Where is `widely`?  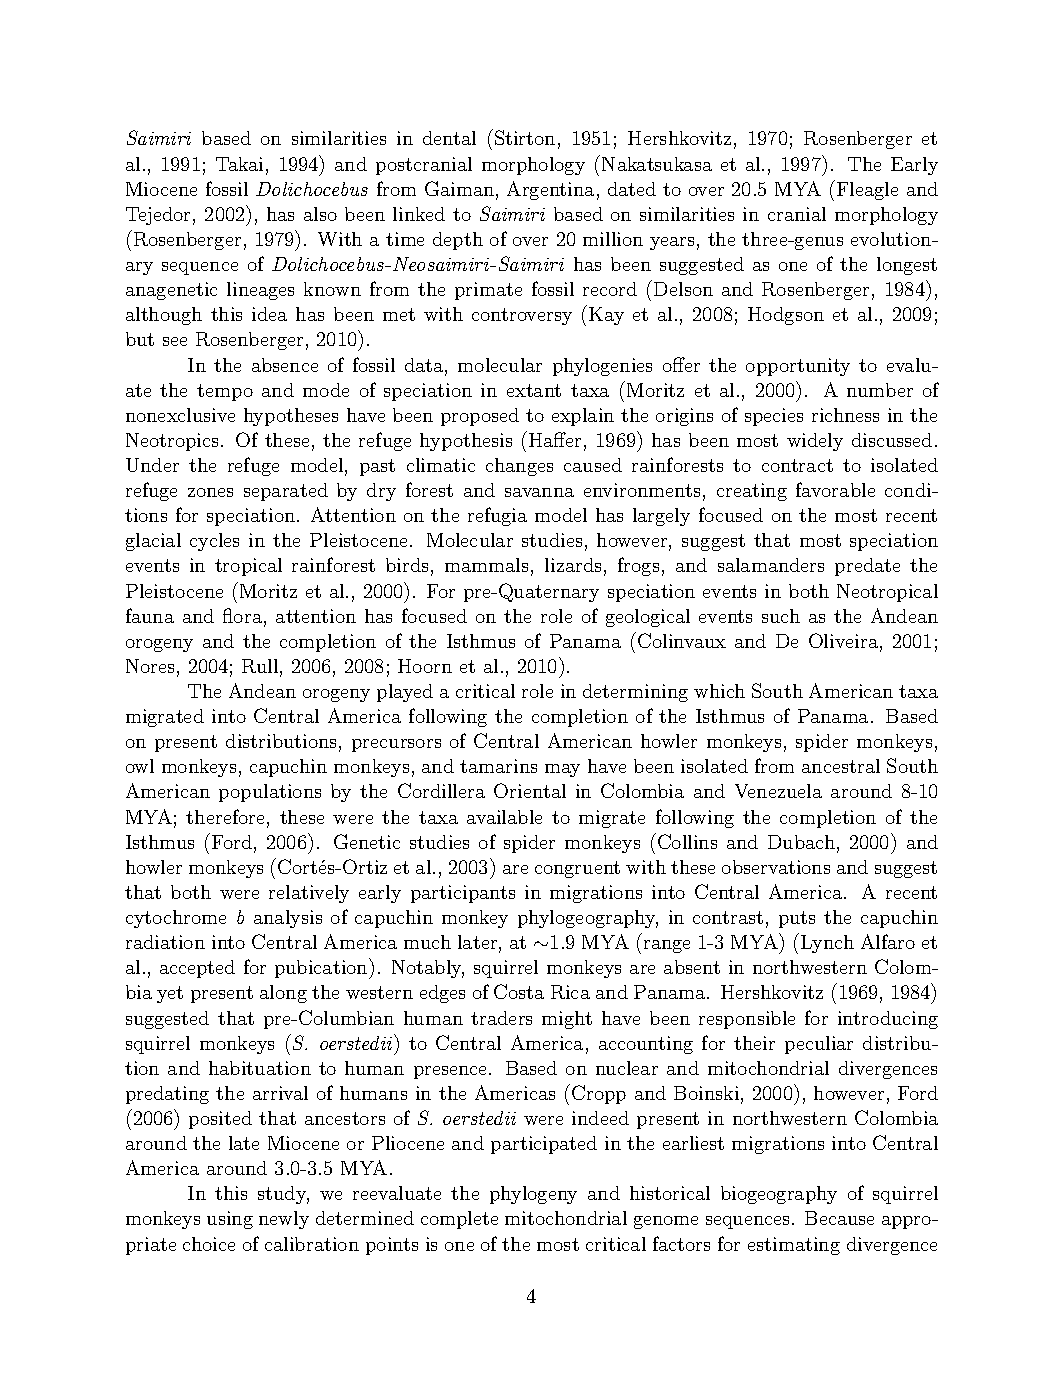
widely is located at coordinates (815, 442).
